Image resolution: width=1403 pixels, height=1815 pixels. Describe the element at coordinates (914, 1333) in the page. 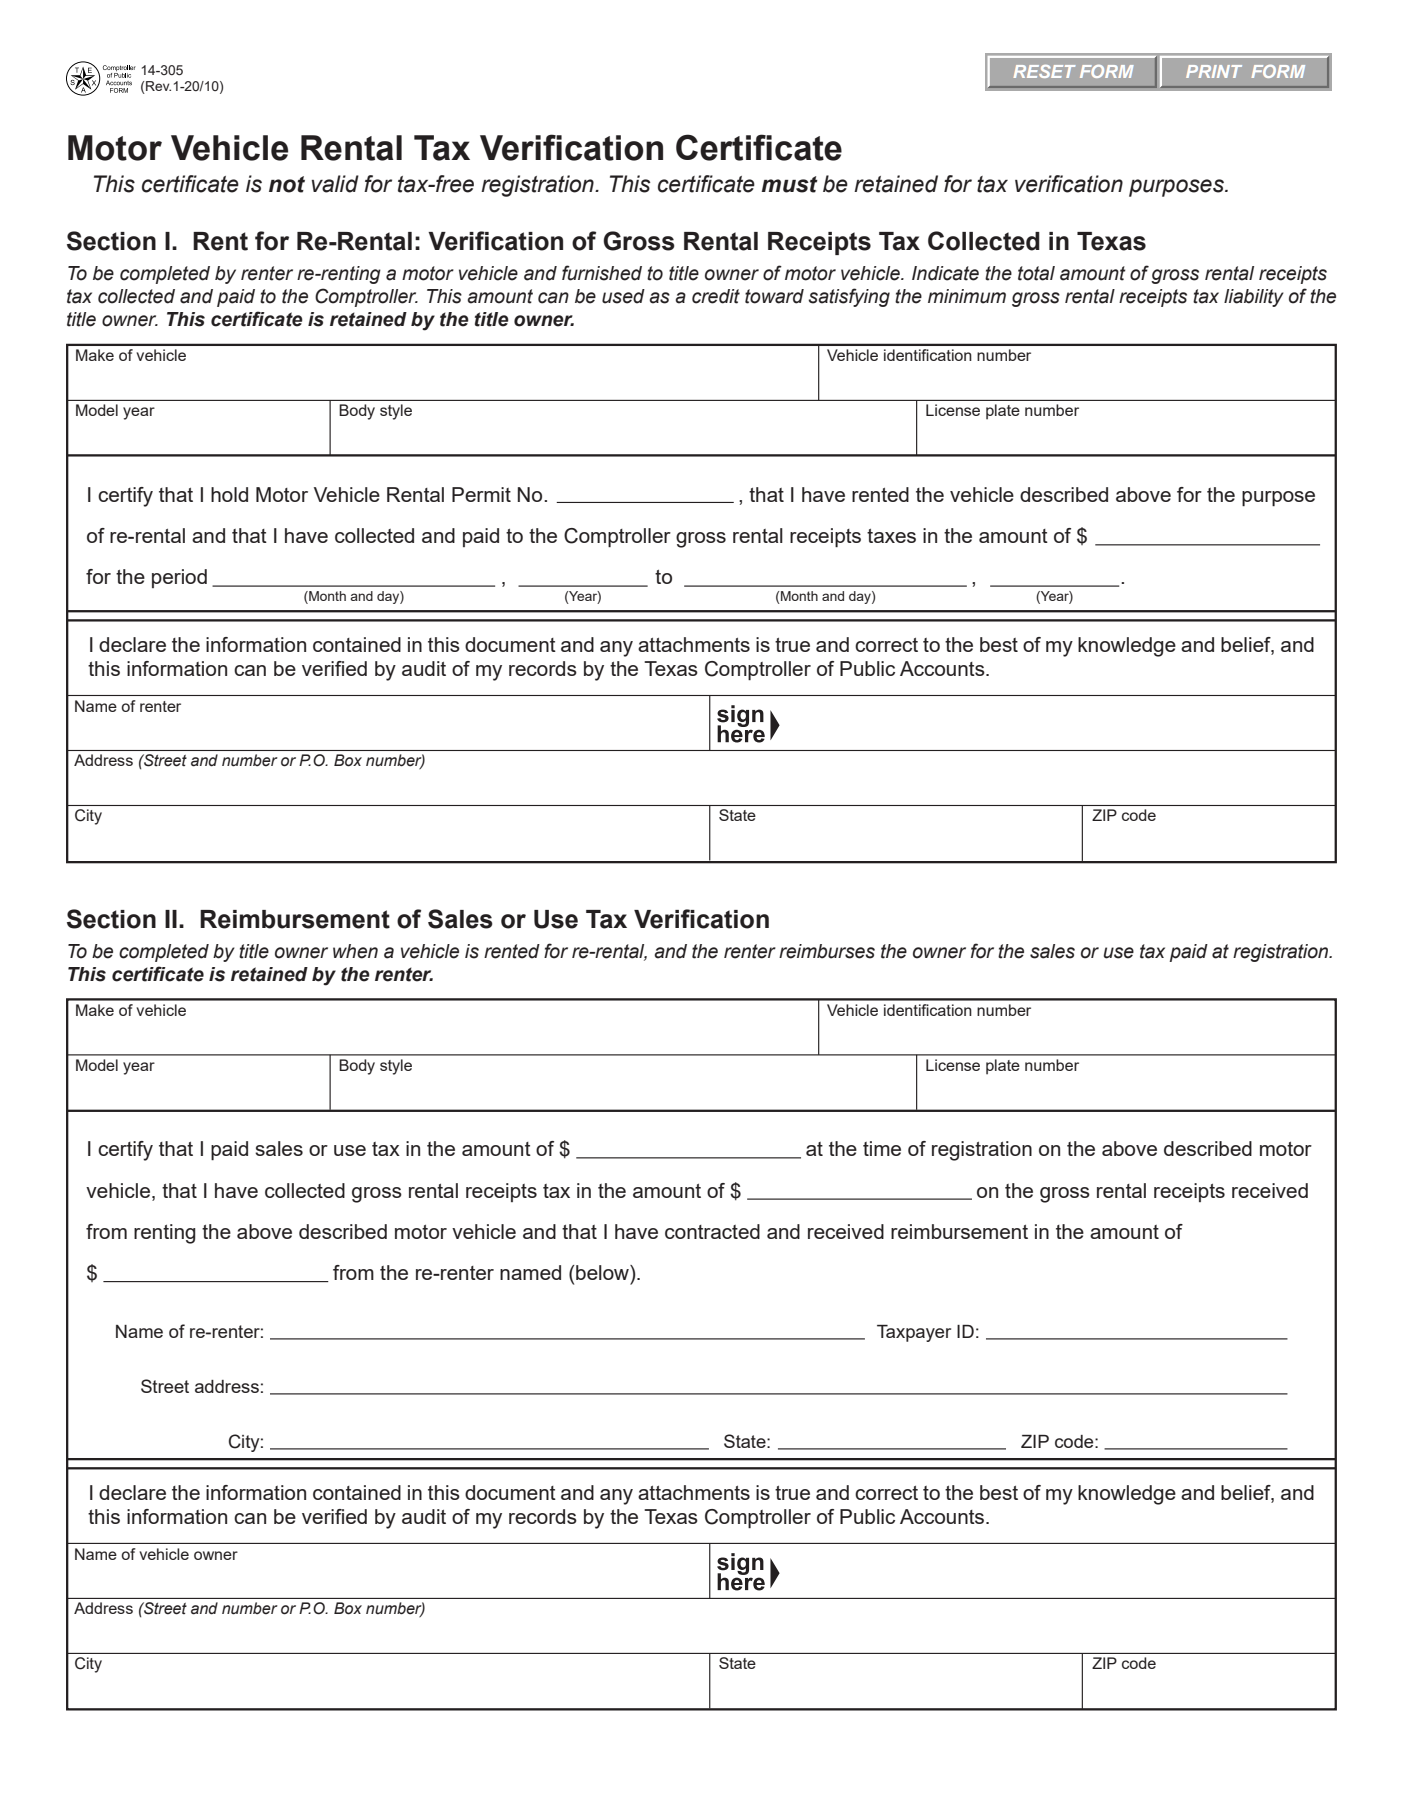

I see `Taxpayer` at that location.
